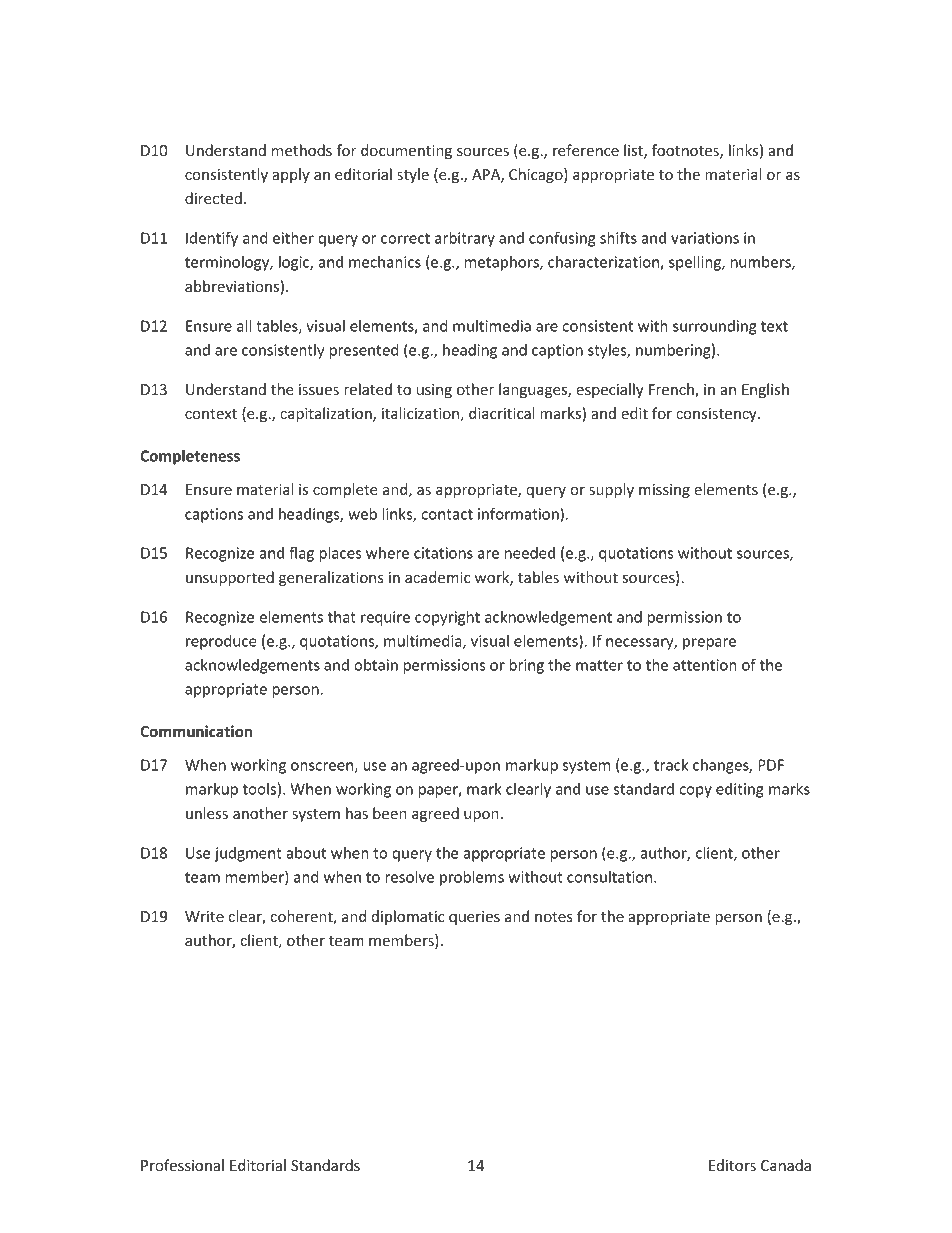  What do you see at coordinates (786, 1165) in the document?
I see `Canada` at bounding box center [786, 1165].
